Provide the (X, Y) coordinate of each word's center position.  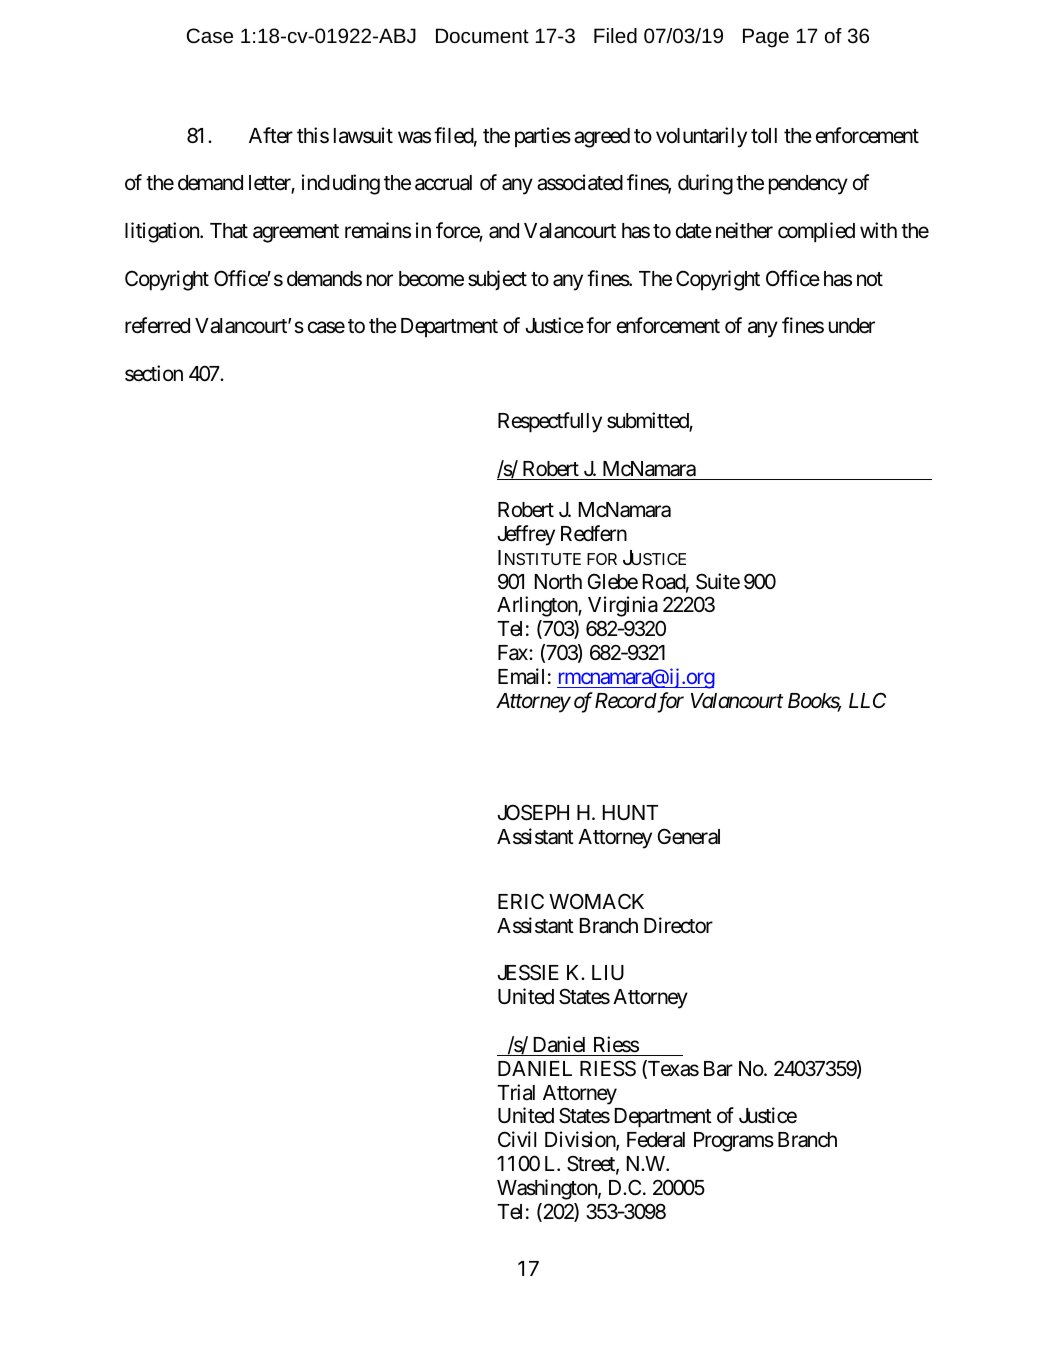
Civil (517, 1139)
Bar (718, 1069)
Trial (516, 1092)
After (271, 135)
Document (482, 35)
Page (766, 38)
